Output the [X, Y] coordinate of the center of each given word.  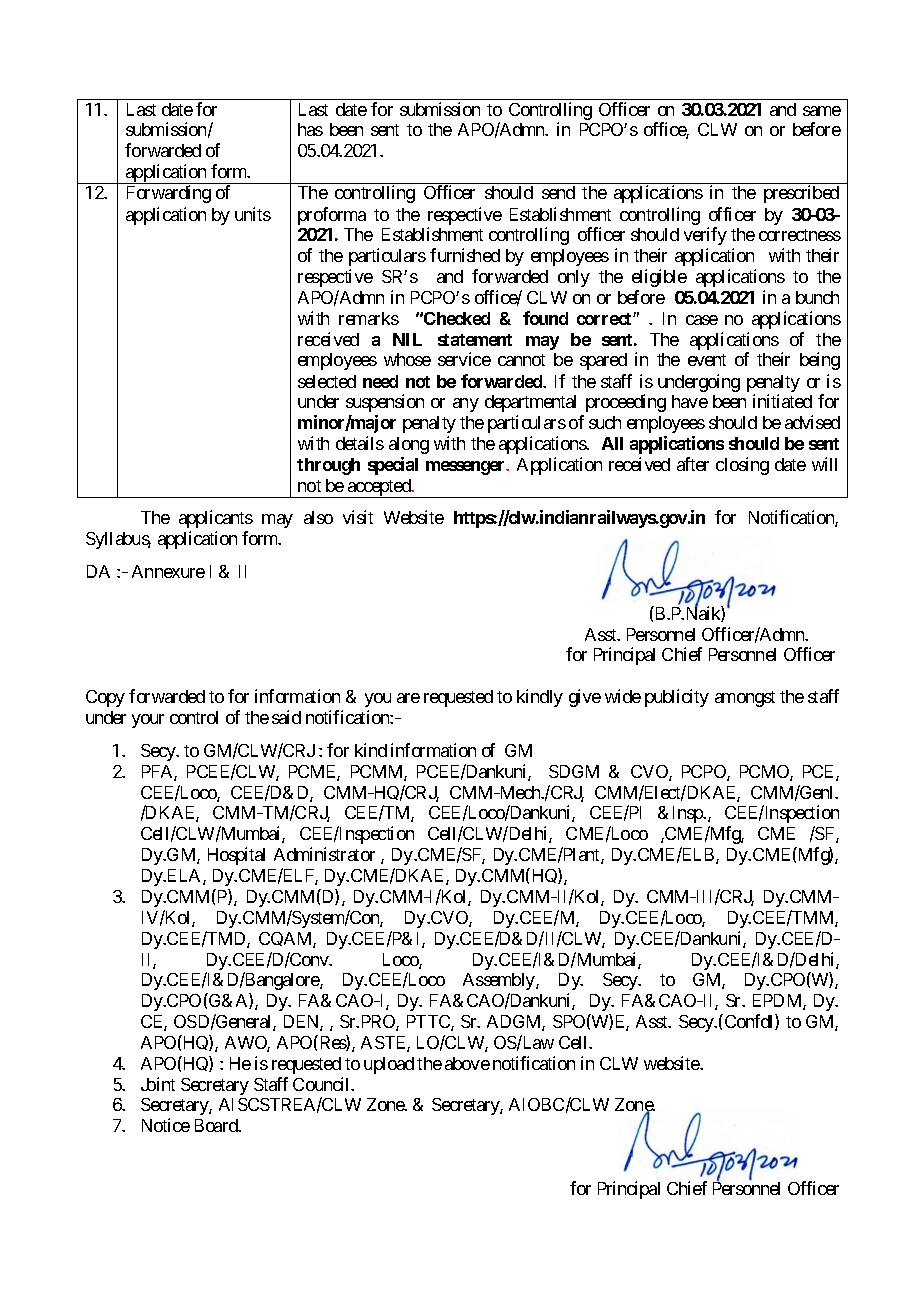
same [822, 111]
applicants [216, 519]
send [558, 192]
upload [389, 1065]
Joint [158, 1084]
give [585, 698]
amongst [745, 699]
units [253, 214]
